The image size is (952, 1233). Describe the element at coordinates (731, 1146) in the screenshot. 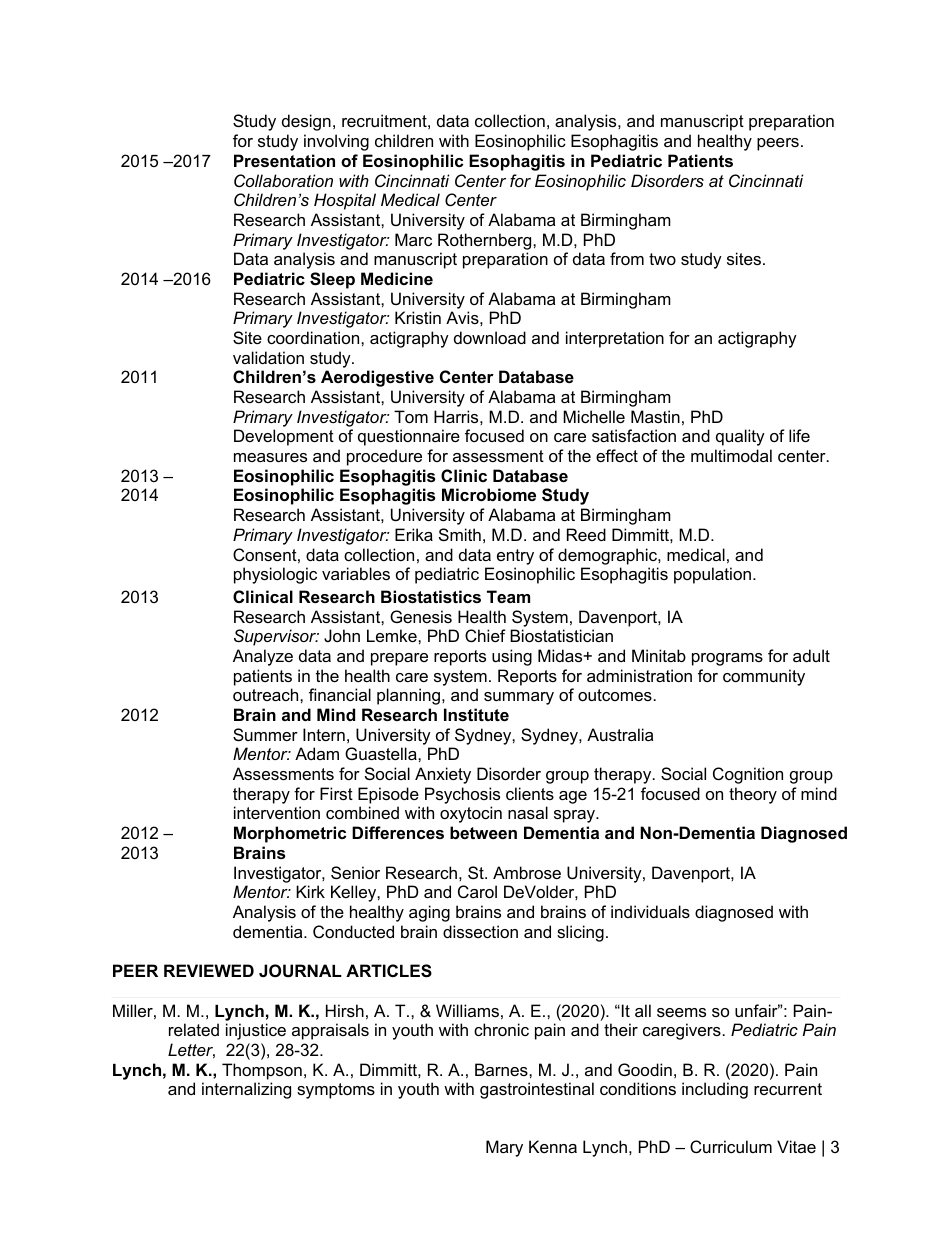

I see `Curriculum` at that location.
